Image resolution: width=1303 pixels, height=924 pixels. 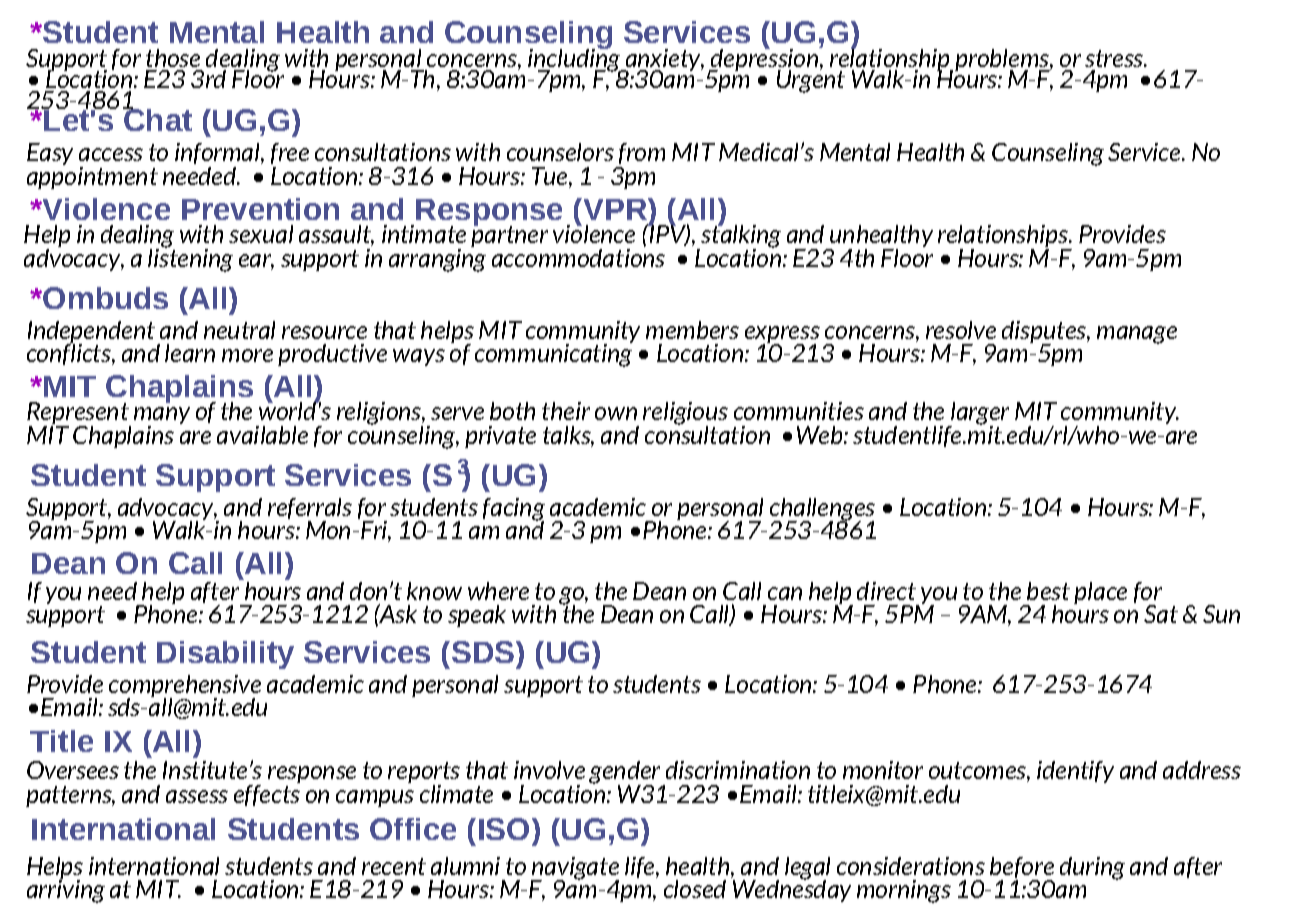 I want to click on problems, so click(x=1003, y=61).
